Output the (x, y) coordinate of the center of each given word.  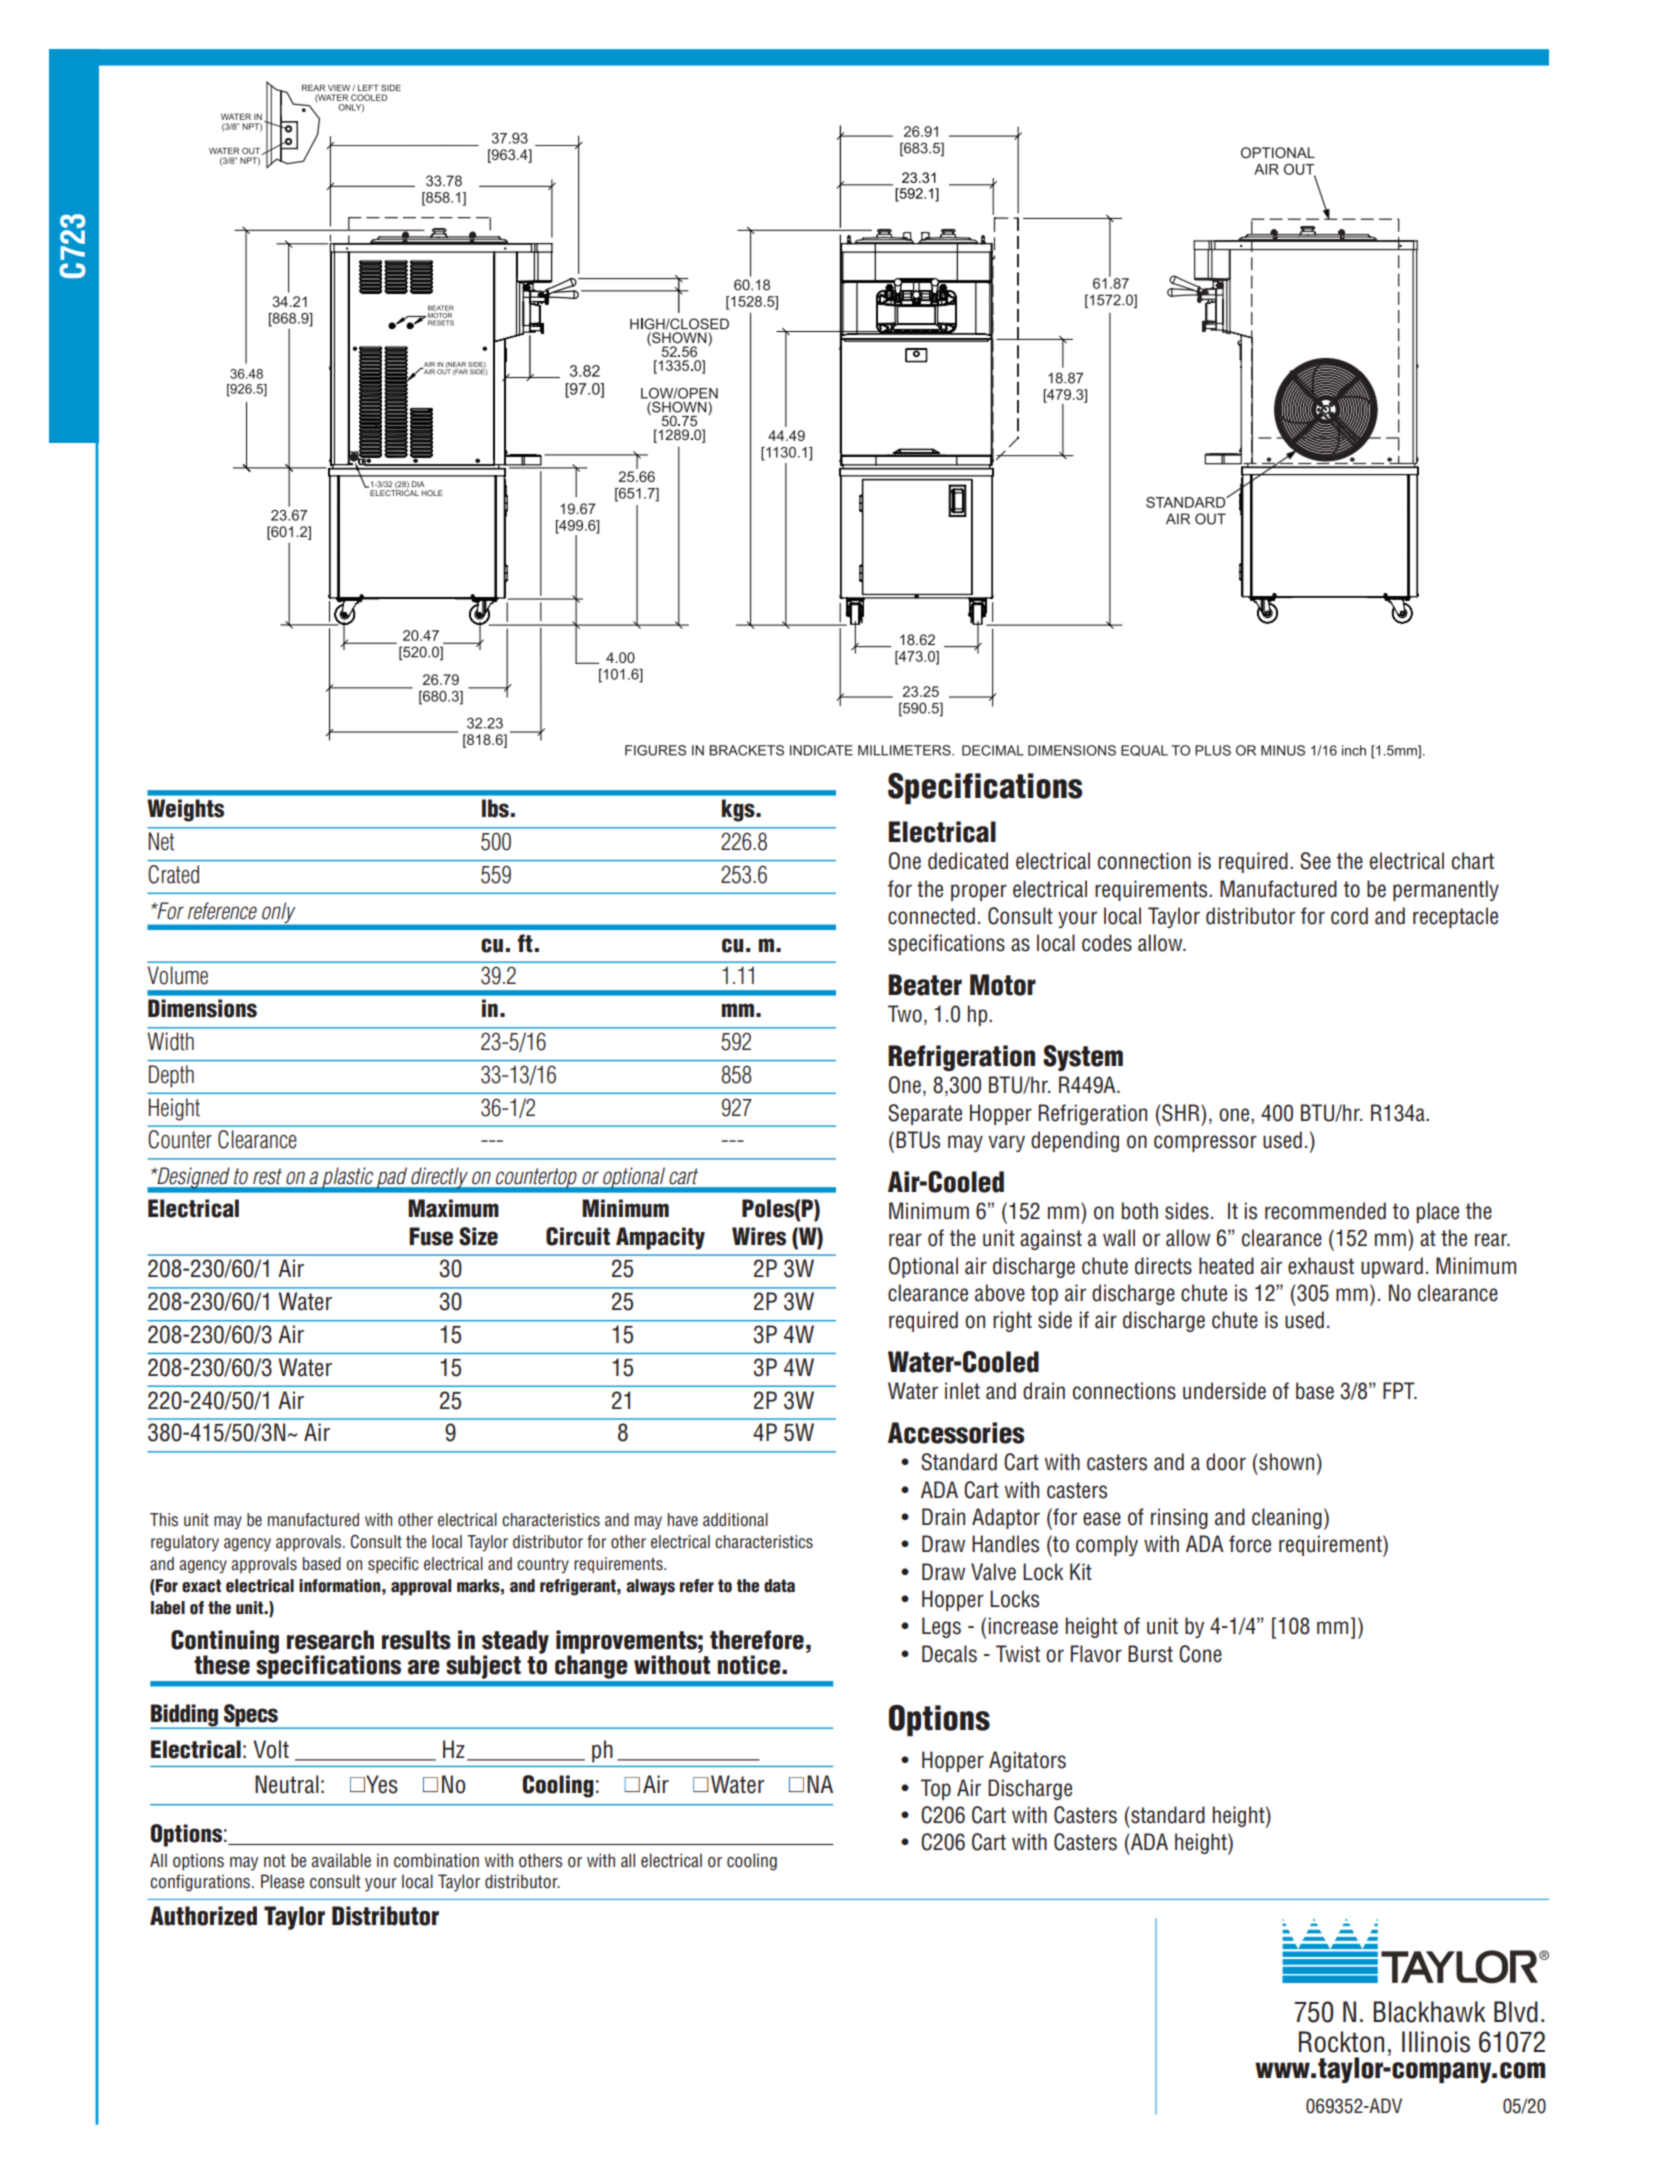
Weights (185, 810)
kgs (739, 810)
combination (436, 1860)
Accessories (956, 1433)
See (1315, 861)
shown (1286, 1462)
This (164, 1520)
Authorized (203, 1916)
